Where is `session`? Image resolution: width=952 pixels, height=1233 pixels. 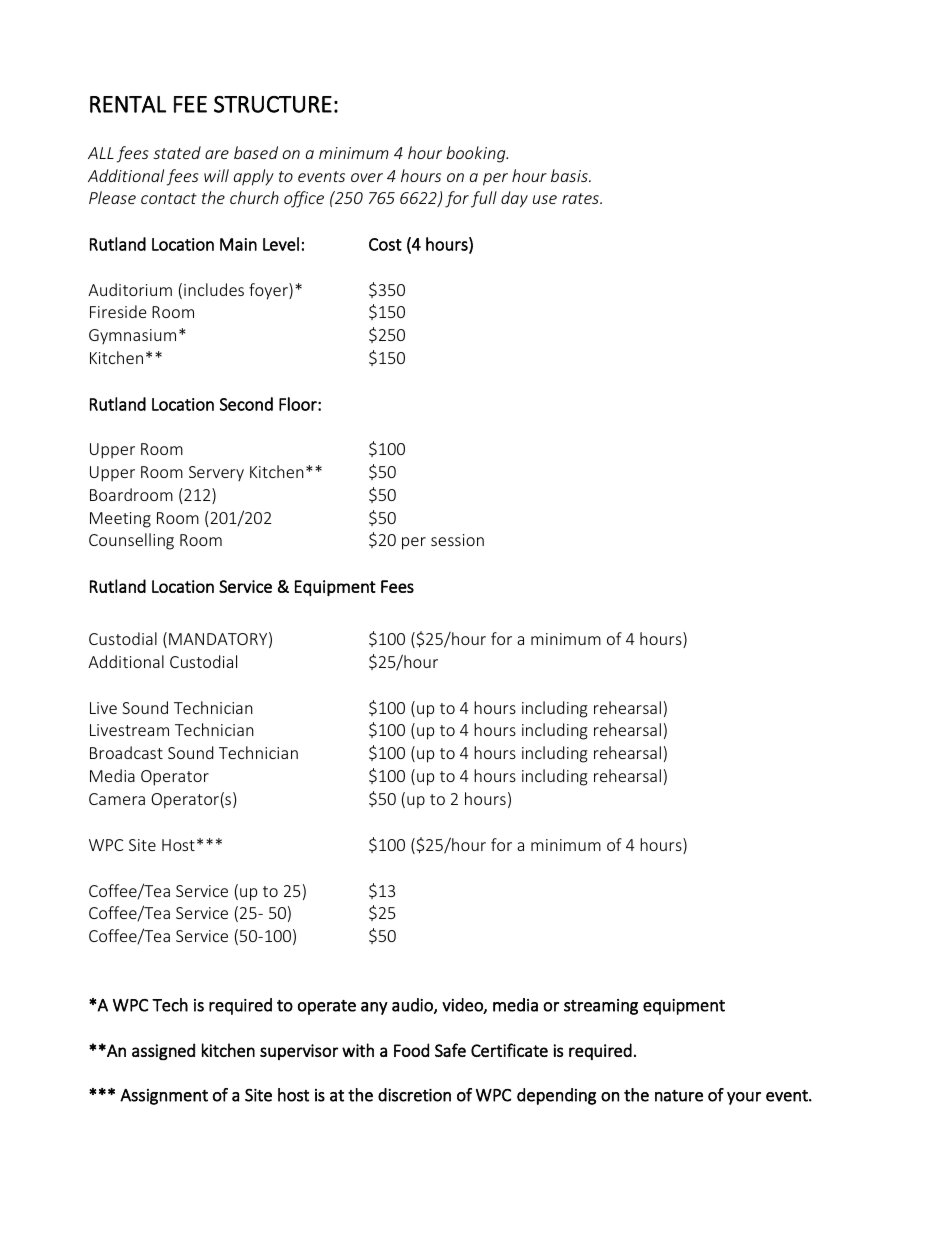 session is located at coordinates (457, 540).
